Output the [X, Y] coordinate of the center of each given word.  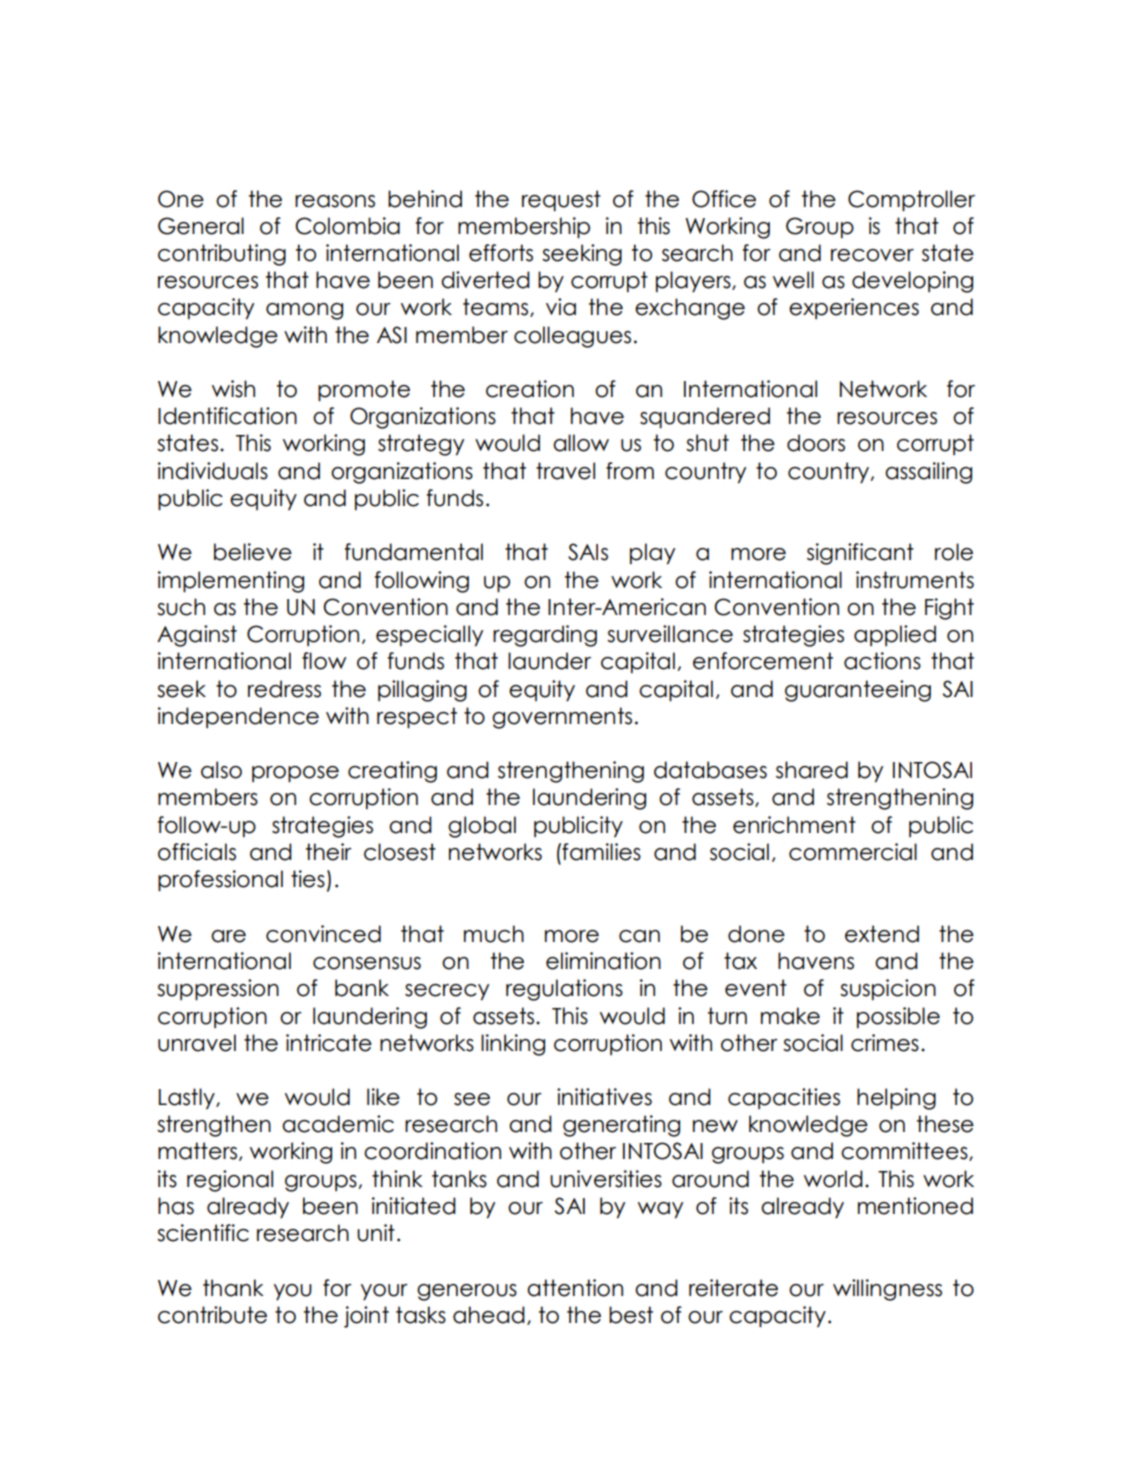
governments [562, 718]
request [561, 200]
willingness [887, 1290]
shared [812, 770]
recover [872, 255]
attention [575, 1288]
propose [295, 774]
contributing [222, 255]
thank [233, 1288]
